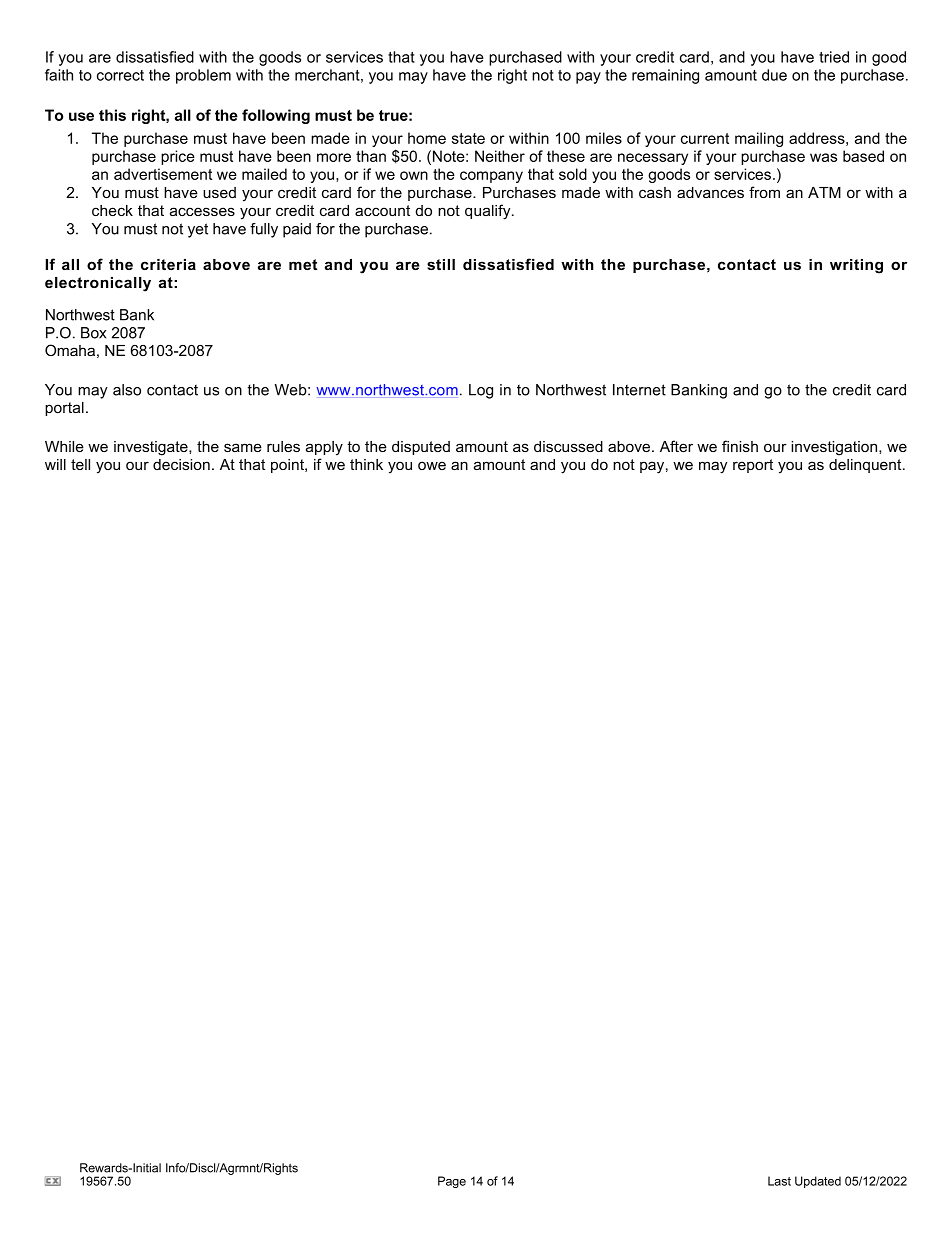 This screenshot has width=952, height=1233. Describe the element at coordinates (127, 390) in the screenshot. I see `also` at that location.
